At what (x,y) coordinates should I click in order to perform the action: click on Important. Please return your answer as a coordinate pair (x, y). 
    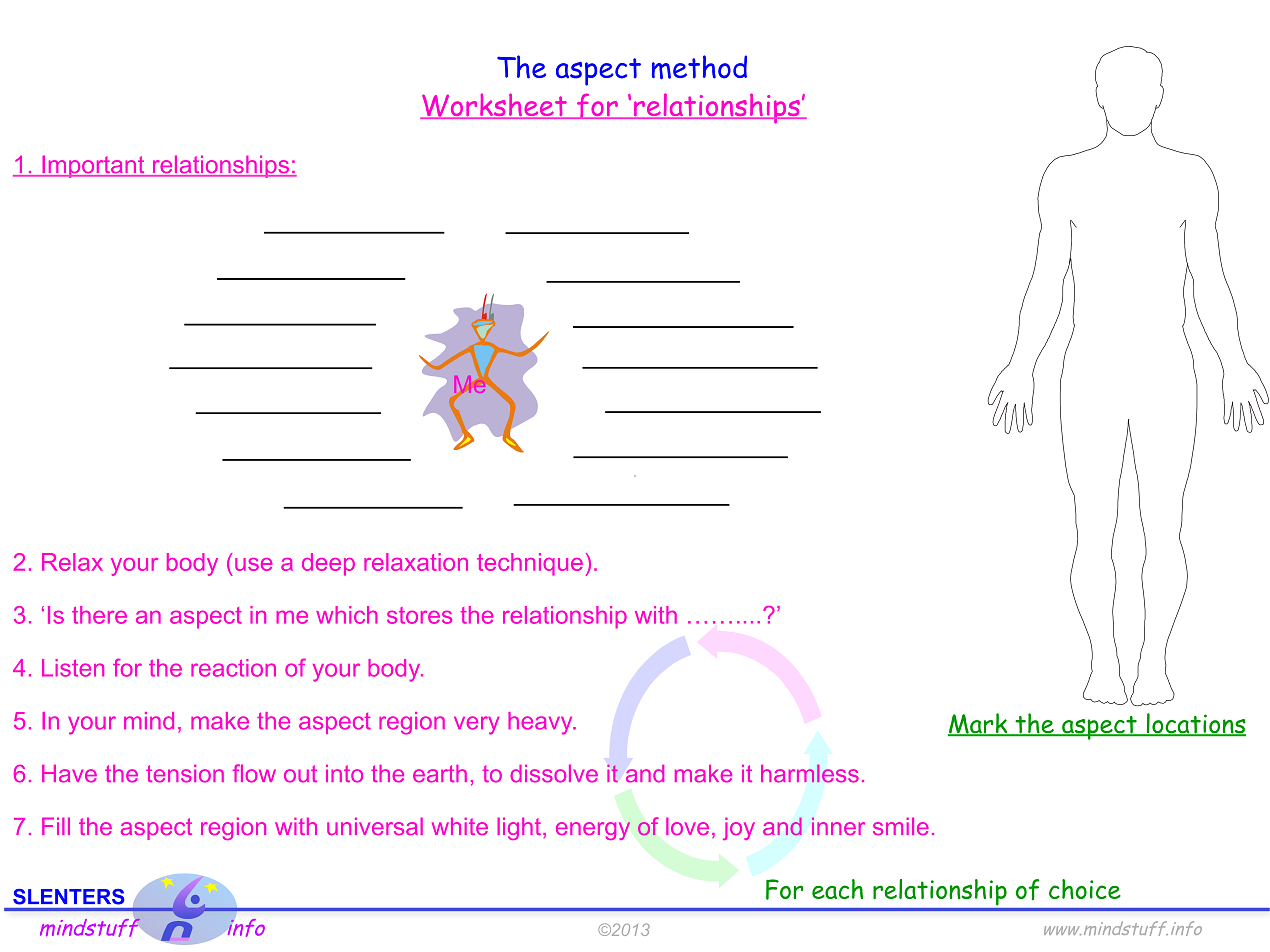
    Looking at the image, I should click on (93, 166).
